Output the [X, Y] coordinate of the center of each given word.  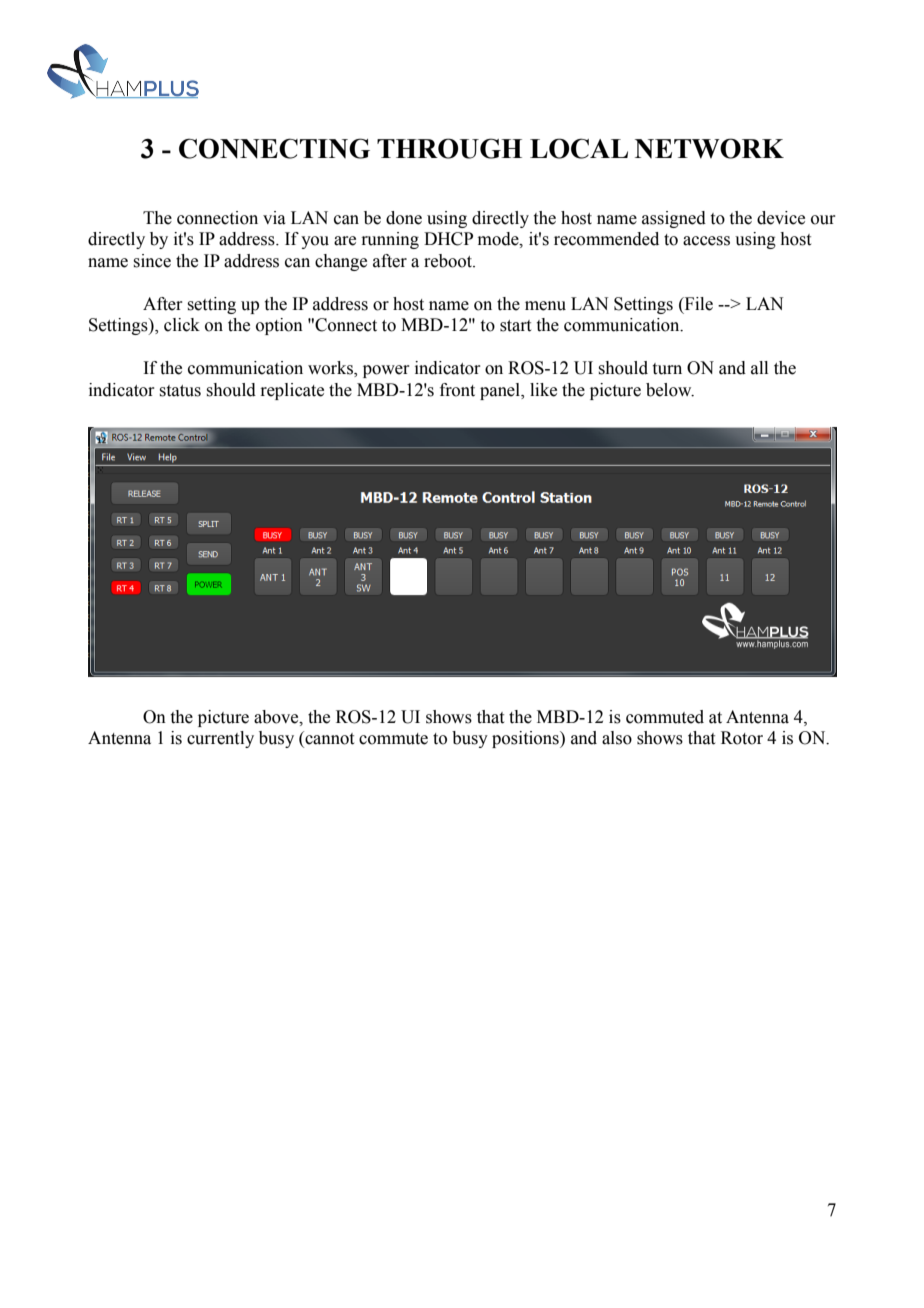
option [279, 326]
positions [526, 739]
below [670, 390]
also [617, 738]
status [180, 391]
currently [220, 739]
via [274, 218]
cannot [328, 739]
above [277, 717]
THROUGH [449, 148]
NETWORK [709, 148]
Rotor [742, 738]
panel [501, 391]
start [515, 326]
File [697, 304]
